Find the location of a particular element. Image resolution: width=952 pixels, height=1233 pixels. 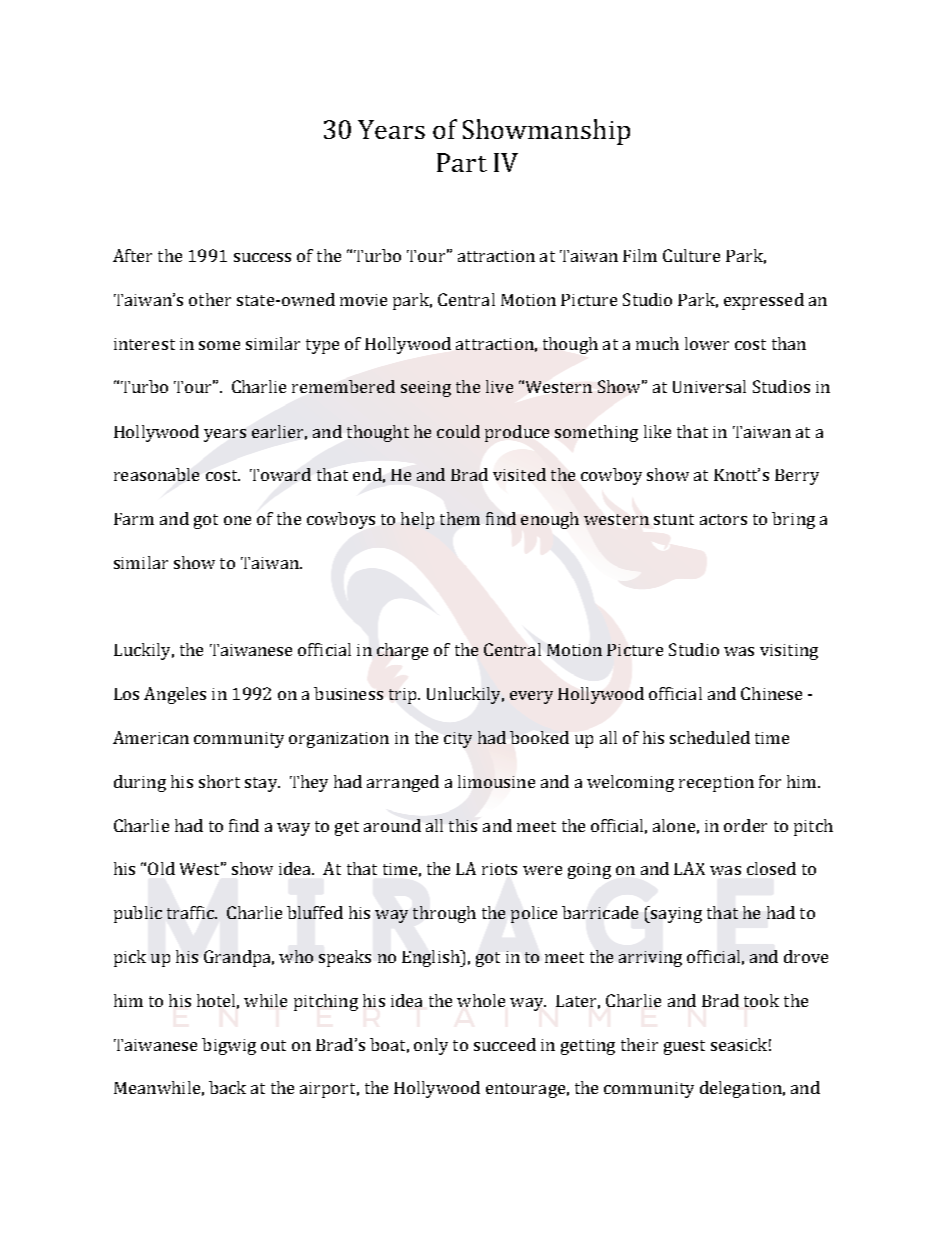

only is located at coordinates (431, 1046).
